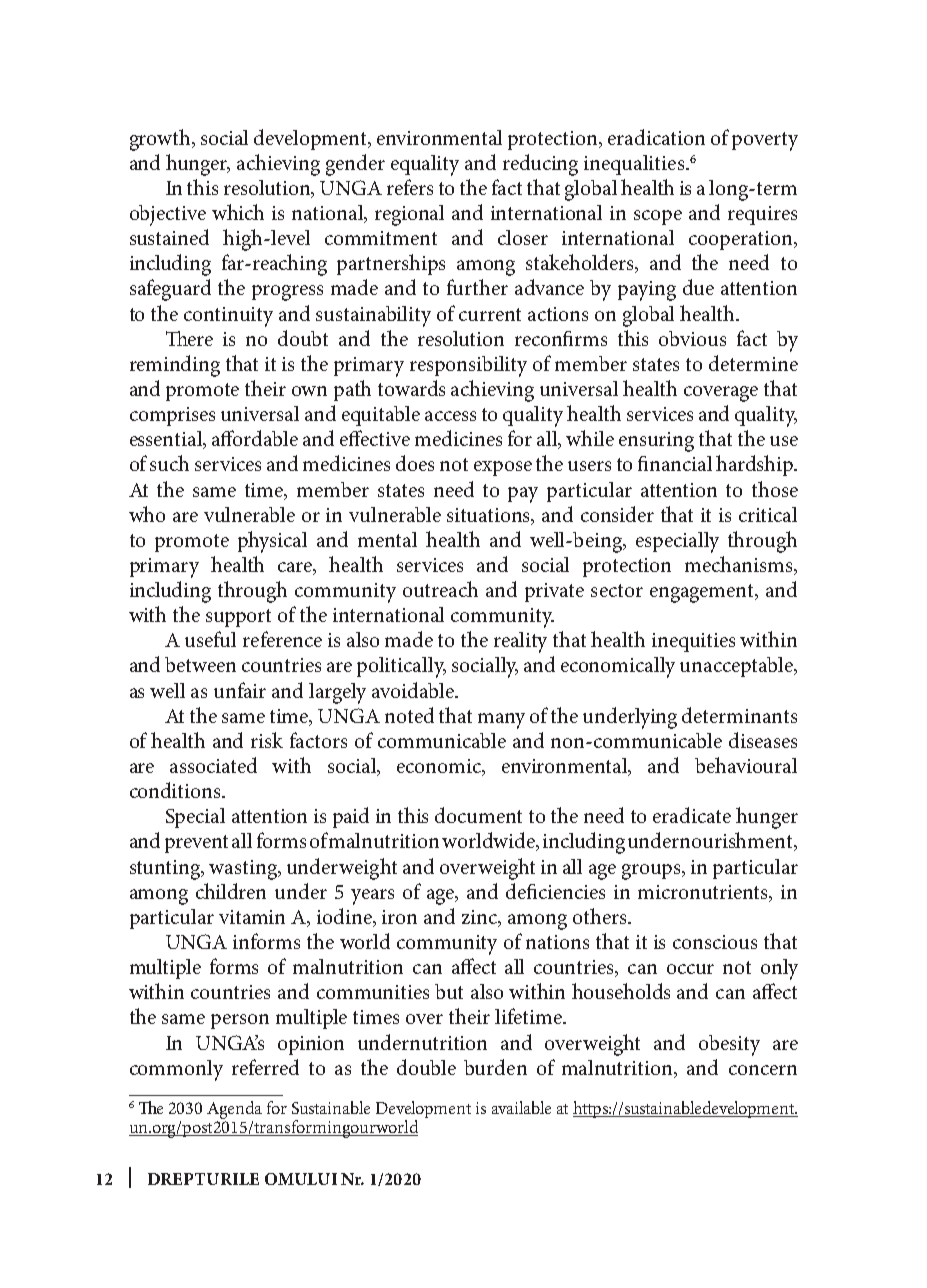  Describe the element at coordinates (234, 1110) in the screenshot. I see `Agenda` at that location.
